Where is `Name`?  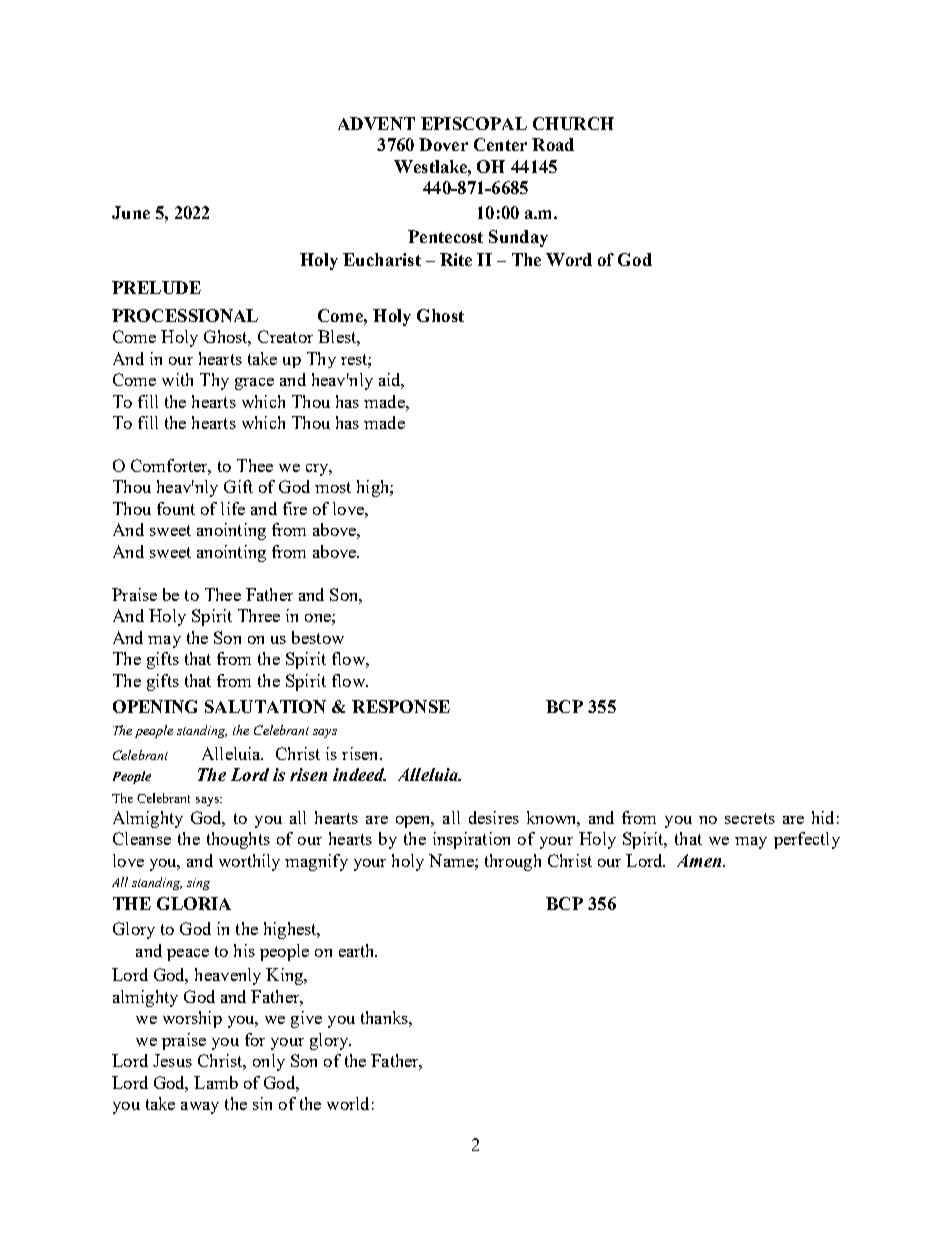 Name is located at coordinates (452, 860).
